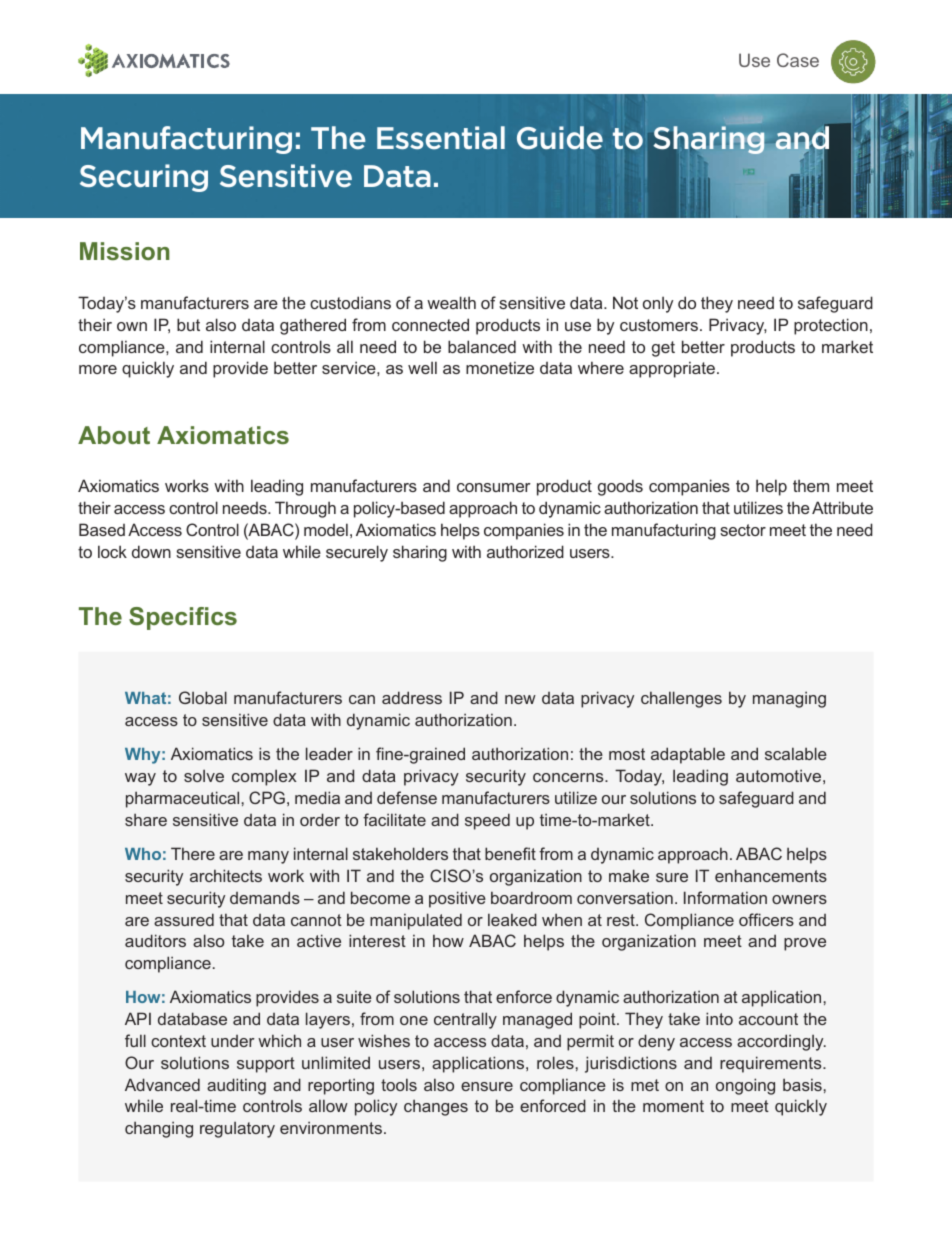 This screenshot has width=952, height=1233. Describe the element at coordinates (487, 821) in the screenshot. I see `speed` at that location.
